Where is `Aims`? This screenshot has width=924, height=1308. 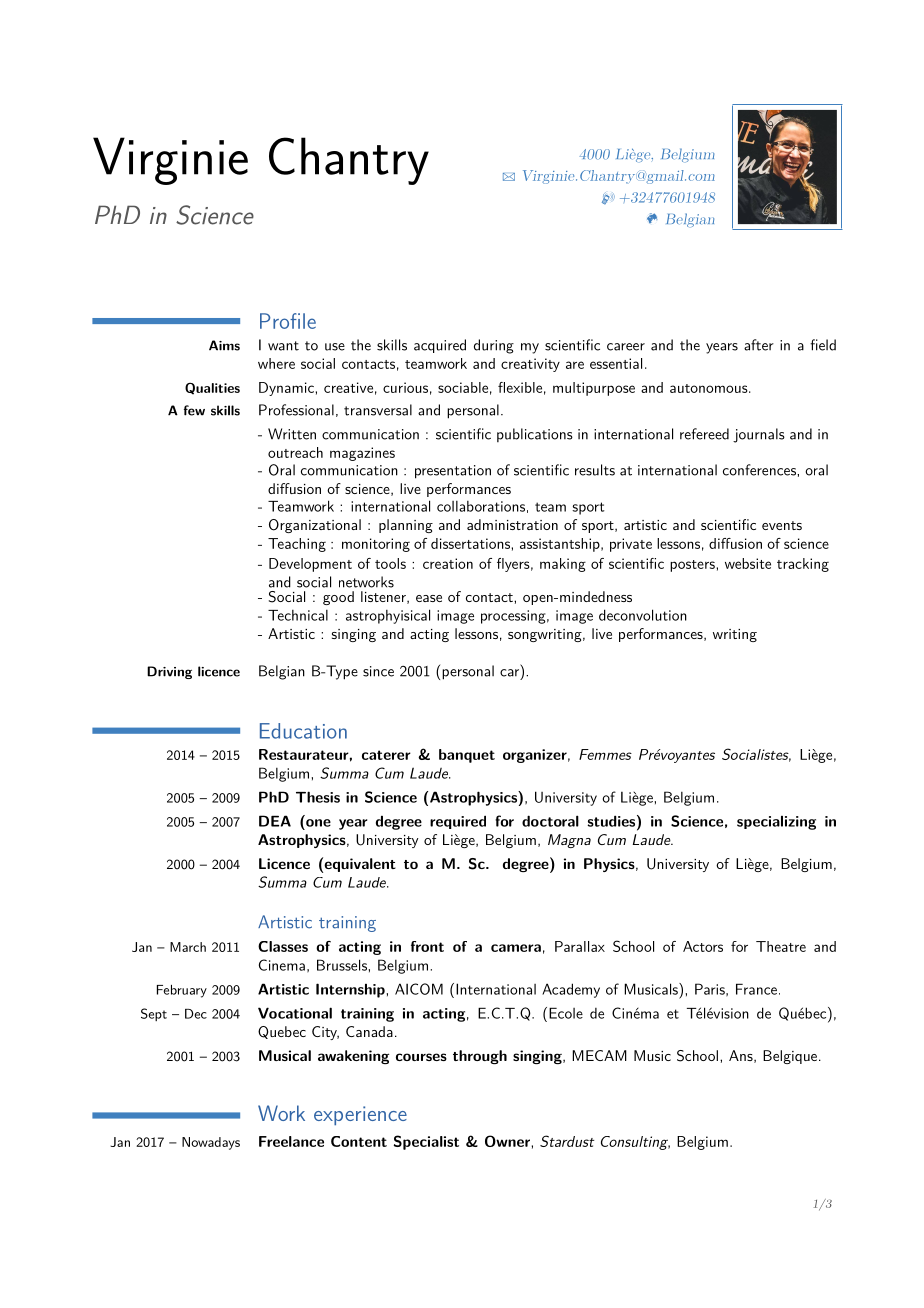
Aims is located at coordinates (224, 345).
